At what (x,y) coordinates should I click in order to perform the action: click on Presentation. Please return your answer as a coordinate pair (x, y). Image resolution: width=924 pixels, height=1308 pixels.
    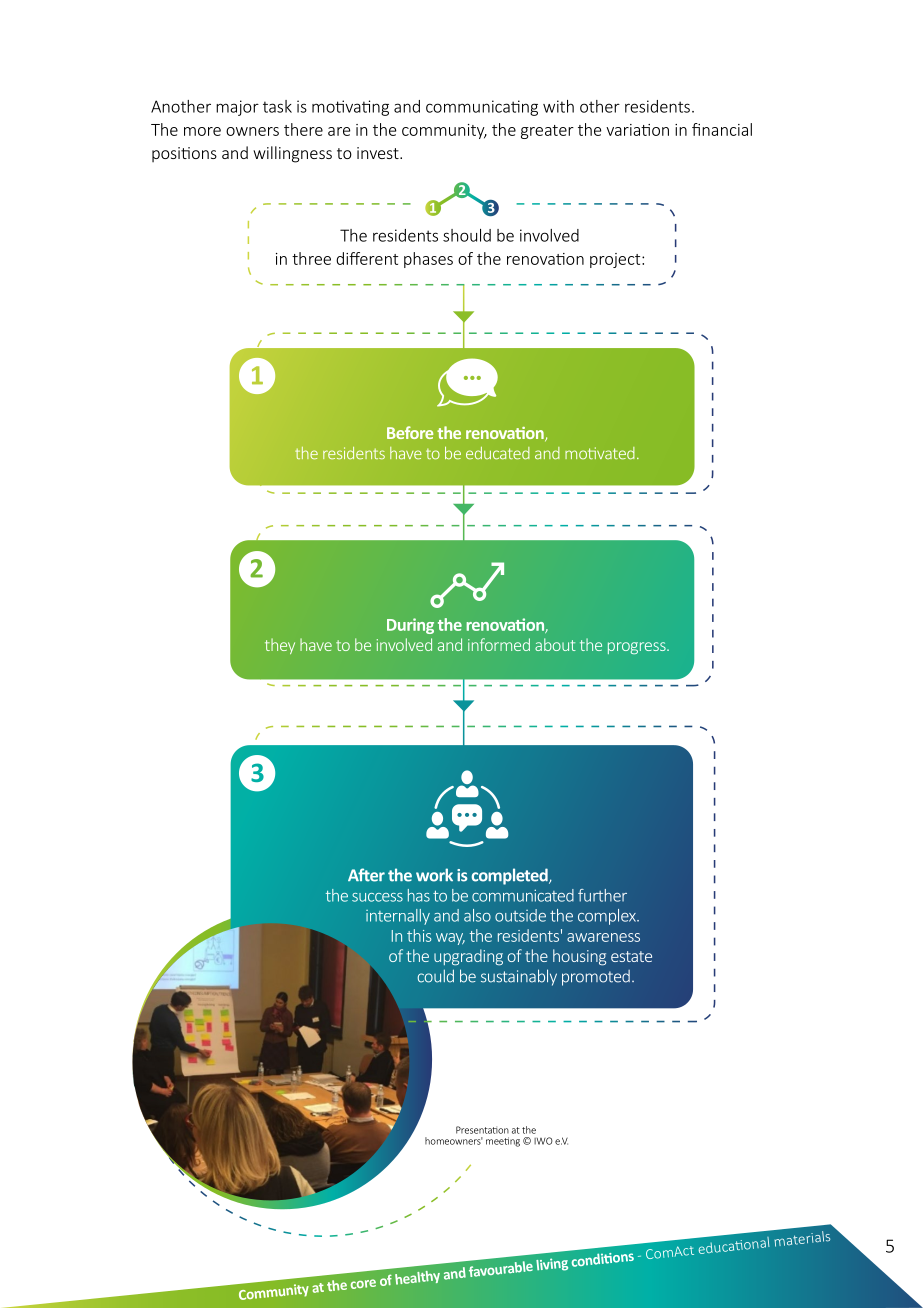
    Looking at the image, I should click on (482, 1130).
